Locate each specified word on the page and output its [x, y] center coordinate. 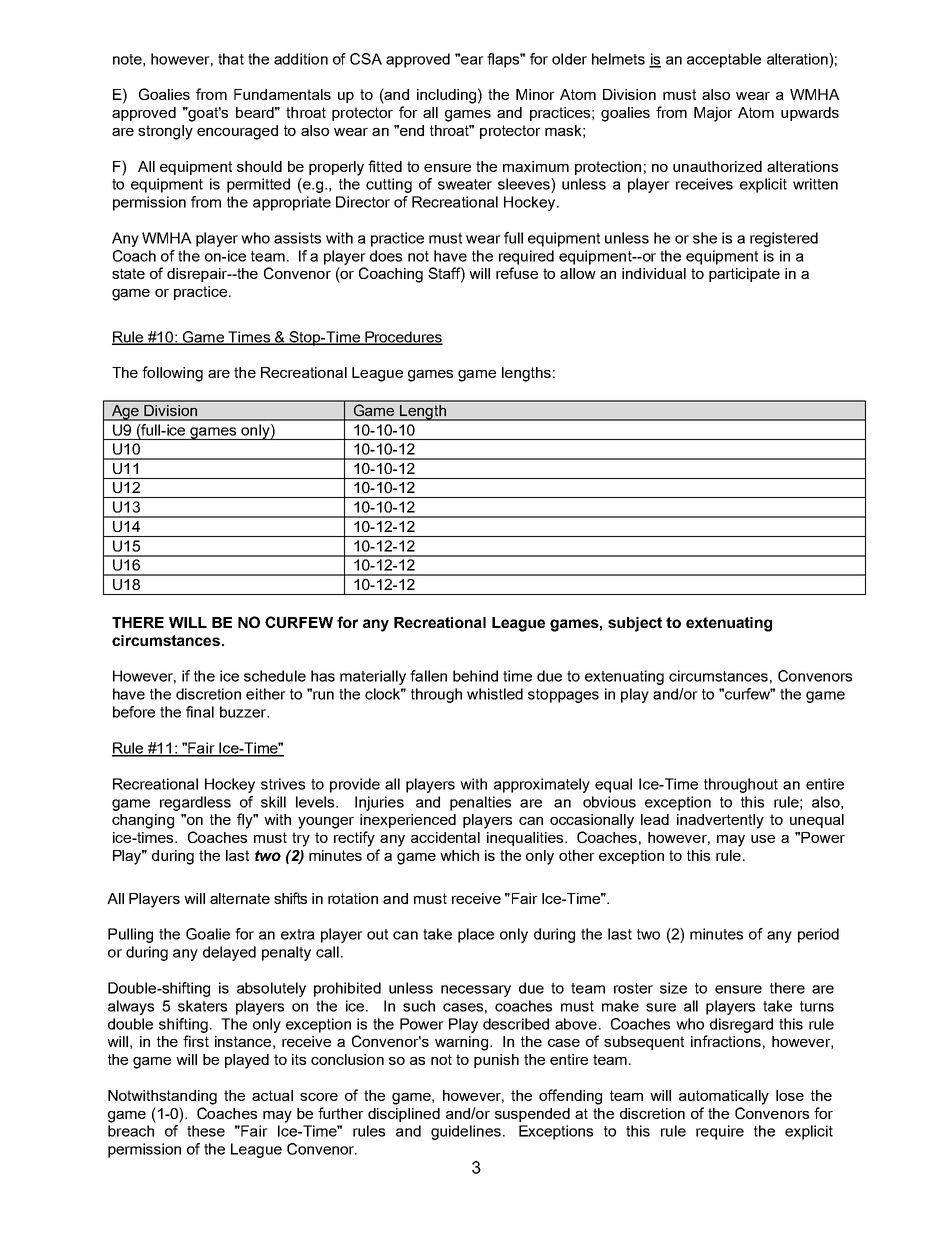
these [206, 1131]
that [231, 59]
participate [744, 275]
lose [790, 1095]
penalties [480, 803]
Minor [535, 94]
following [172, 374]
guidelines [466, 1132]
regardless [195, 803]
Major [713, 114]
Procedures [403, 338]
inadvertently [720, 821]
